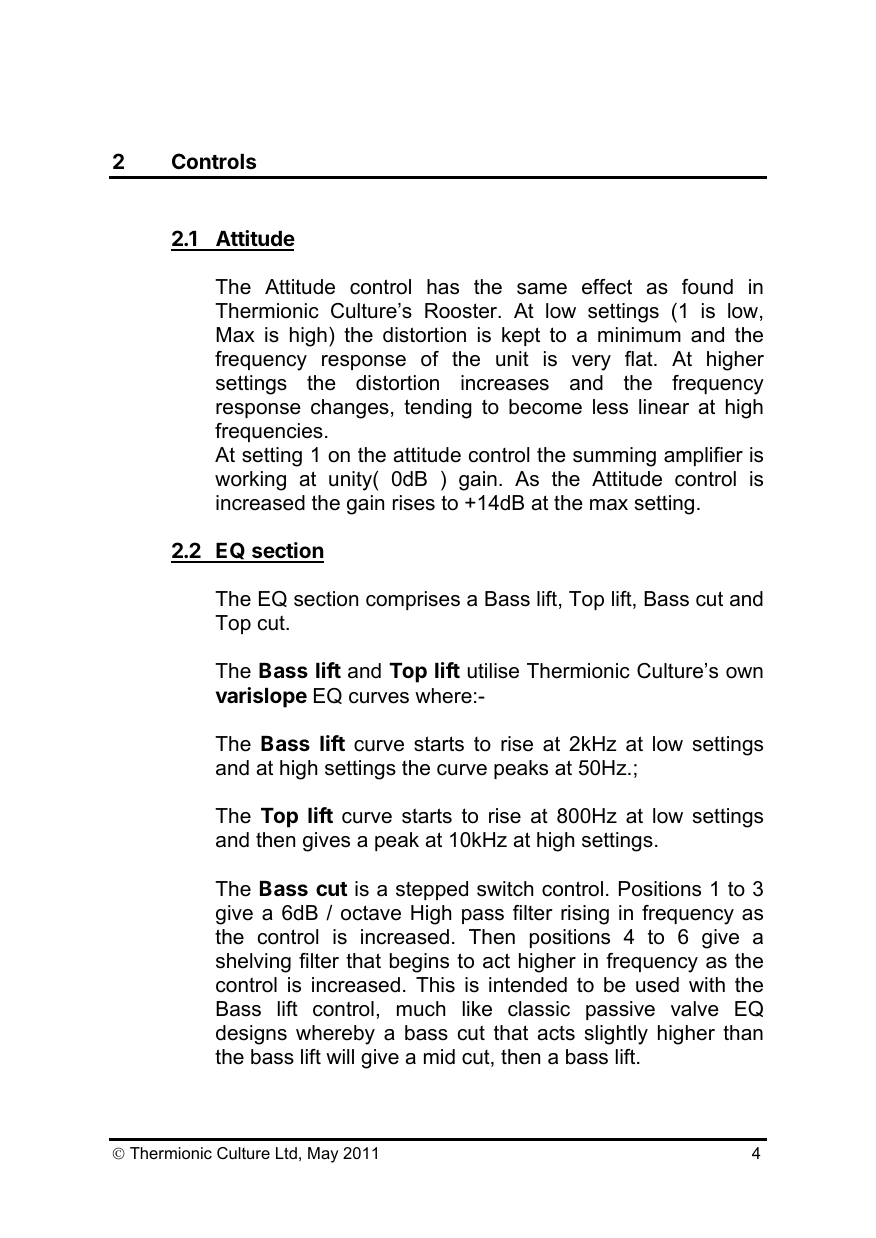 Image resolution: width=876 pixels, height=1238 pixels. Describe the element at coordinates (371, 913) in the image. I see `octave` at that location.
